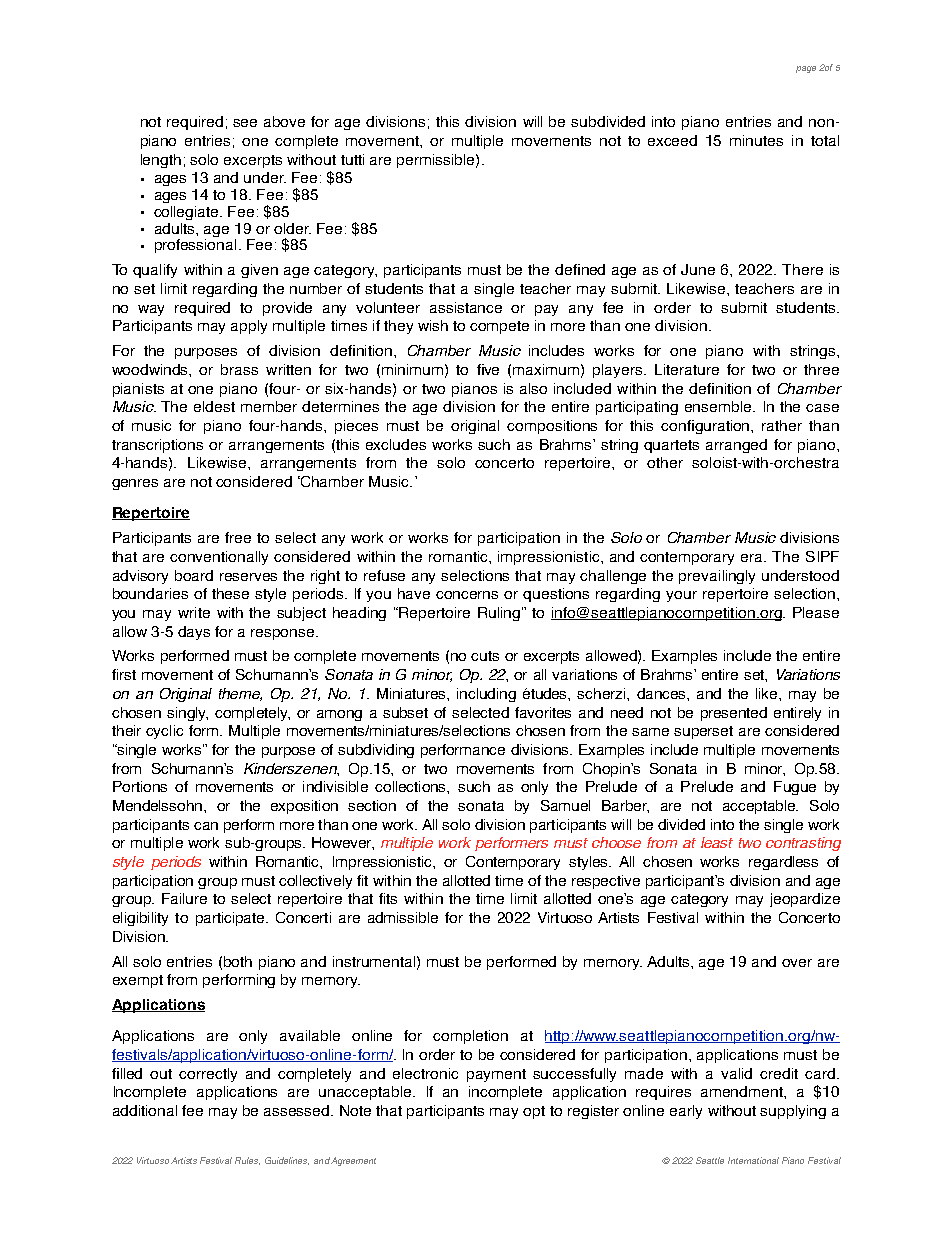 The width and height of the screenshot is (952, 1233). I want to click on Rules, so click(247, 1161).
